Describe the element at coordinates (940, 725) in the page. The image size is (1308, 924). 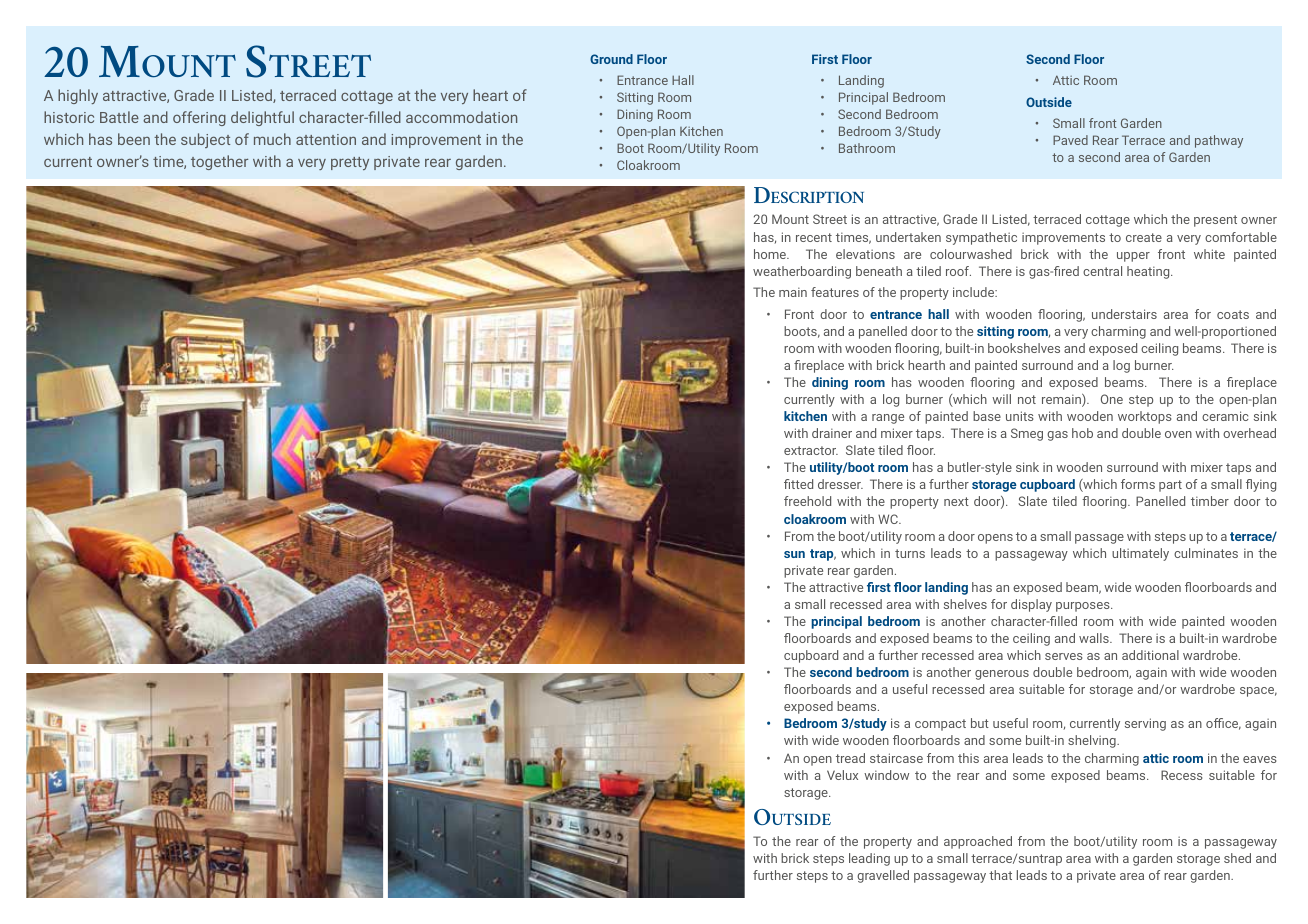
I see `compact` at that location.
